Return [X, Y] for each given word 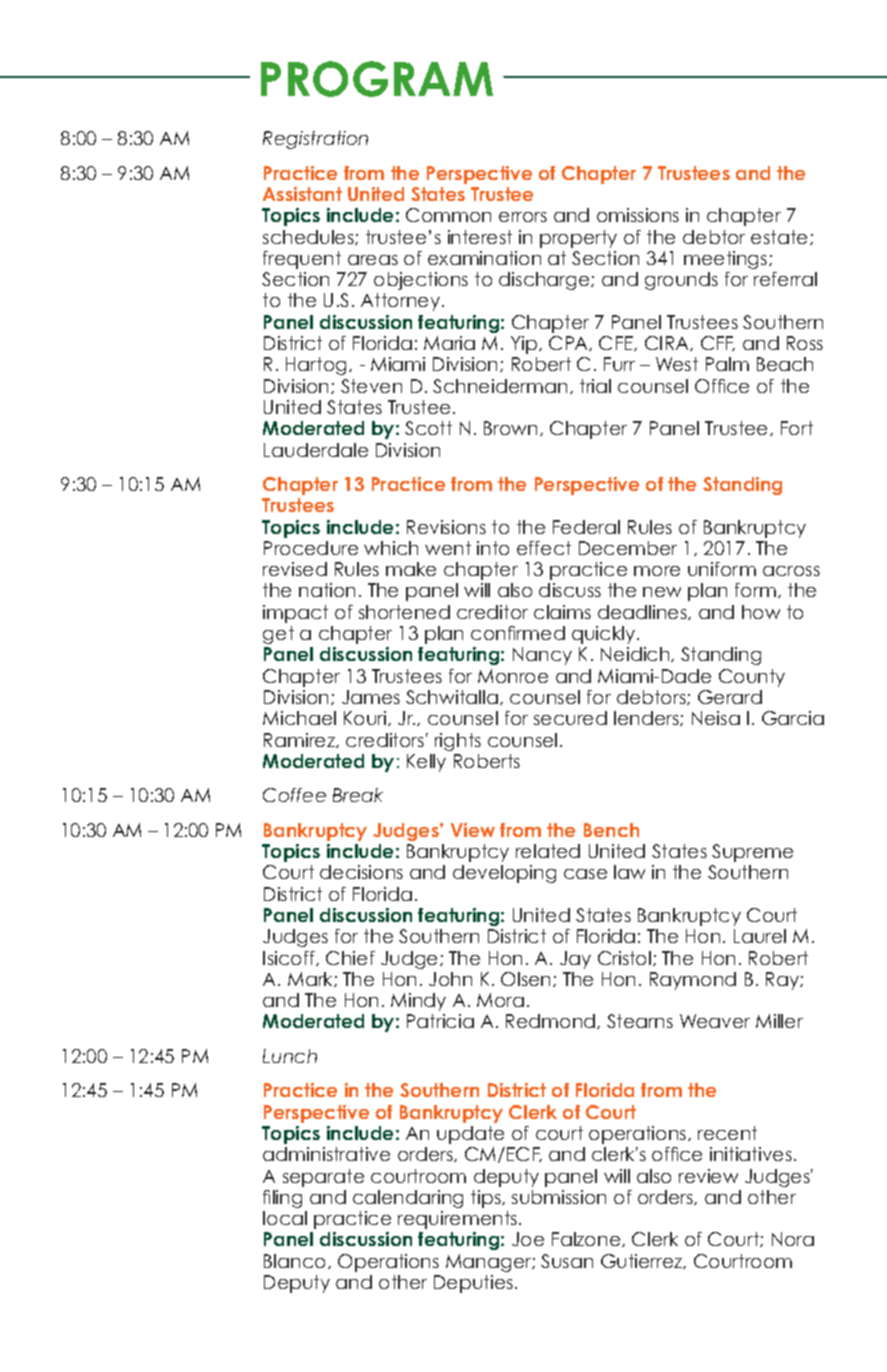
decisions [361, 872]
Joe [528, 1239]
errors [523, 217]
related [548, 851]
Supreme [752, 853]
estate [781, 237]
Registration [315, 140]
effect [544, 548]
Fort [797, 428]
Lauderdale [316, 450]
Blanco [296, 1261]
